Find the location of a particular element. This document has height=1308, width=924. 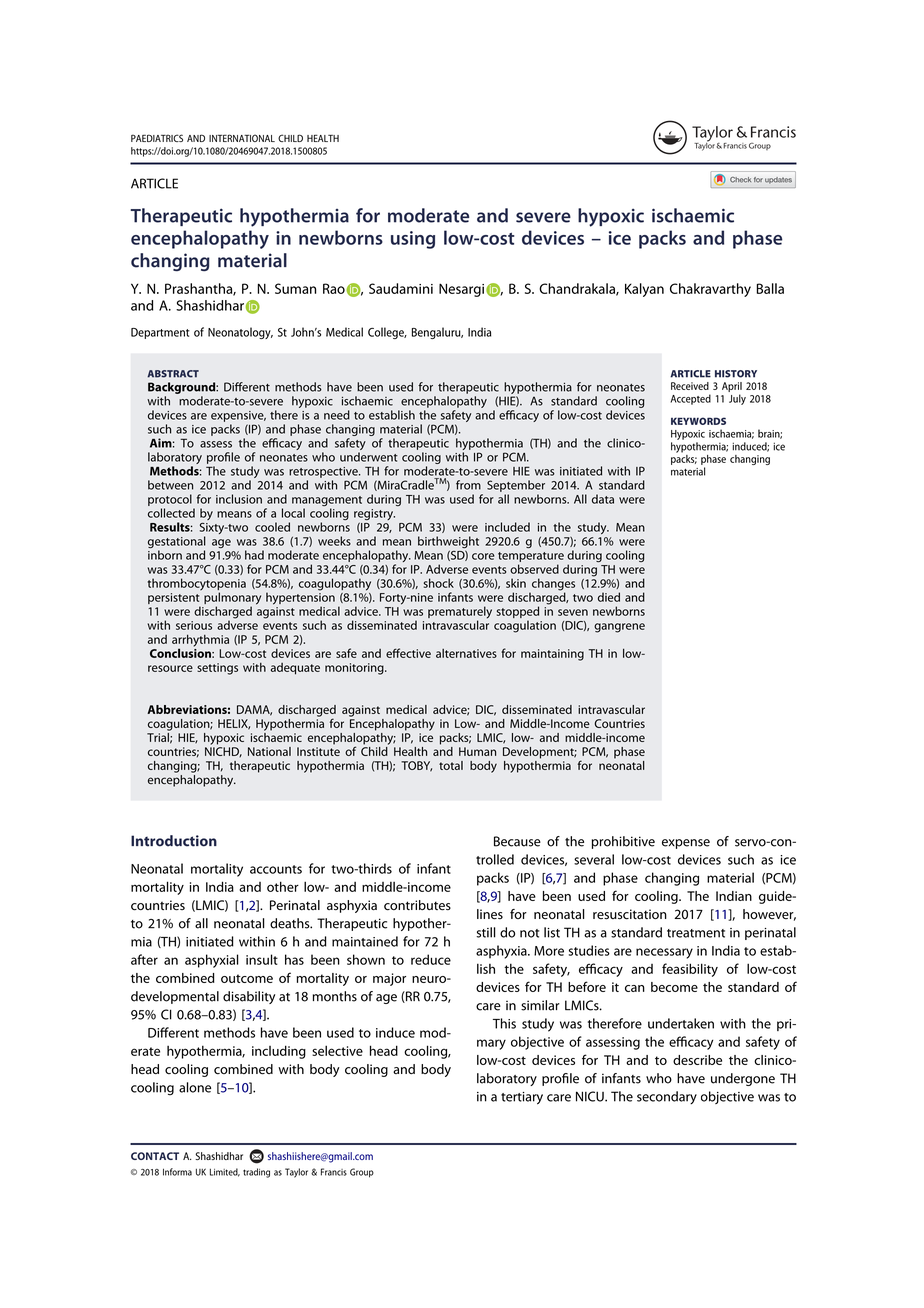

tertiary is located at coordinates (522, 1098).
